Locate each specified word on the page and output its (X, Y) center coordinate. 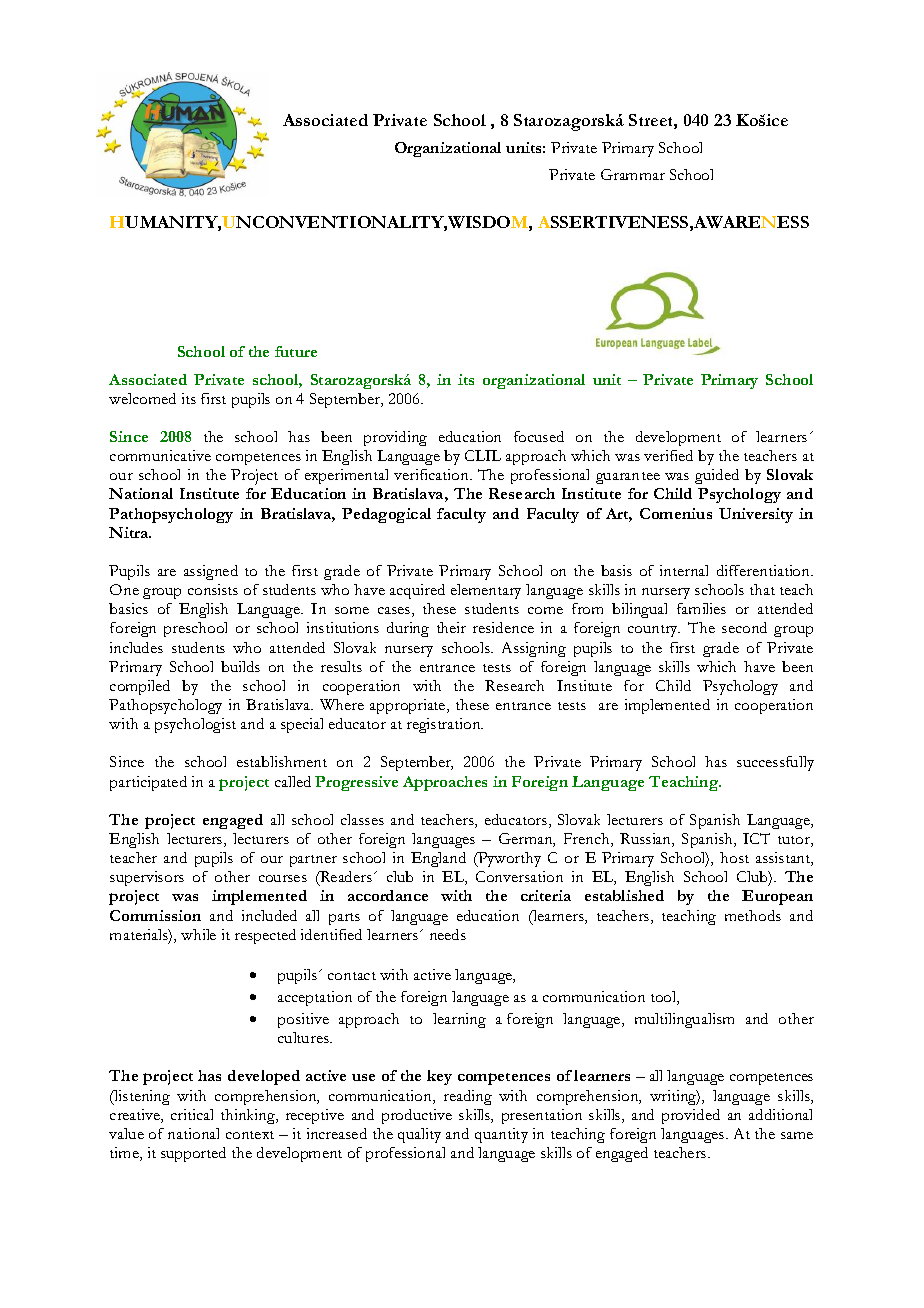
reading (468, 1097)
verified (668, 455)
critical (192, 1114)
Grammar (633, 174)
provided (691, 1116)
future (296, 351)
